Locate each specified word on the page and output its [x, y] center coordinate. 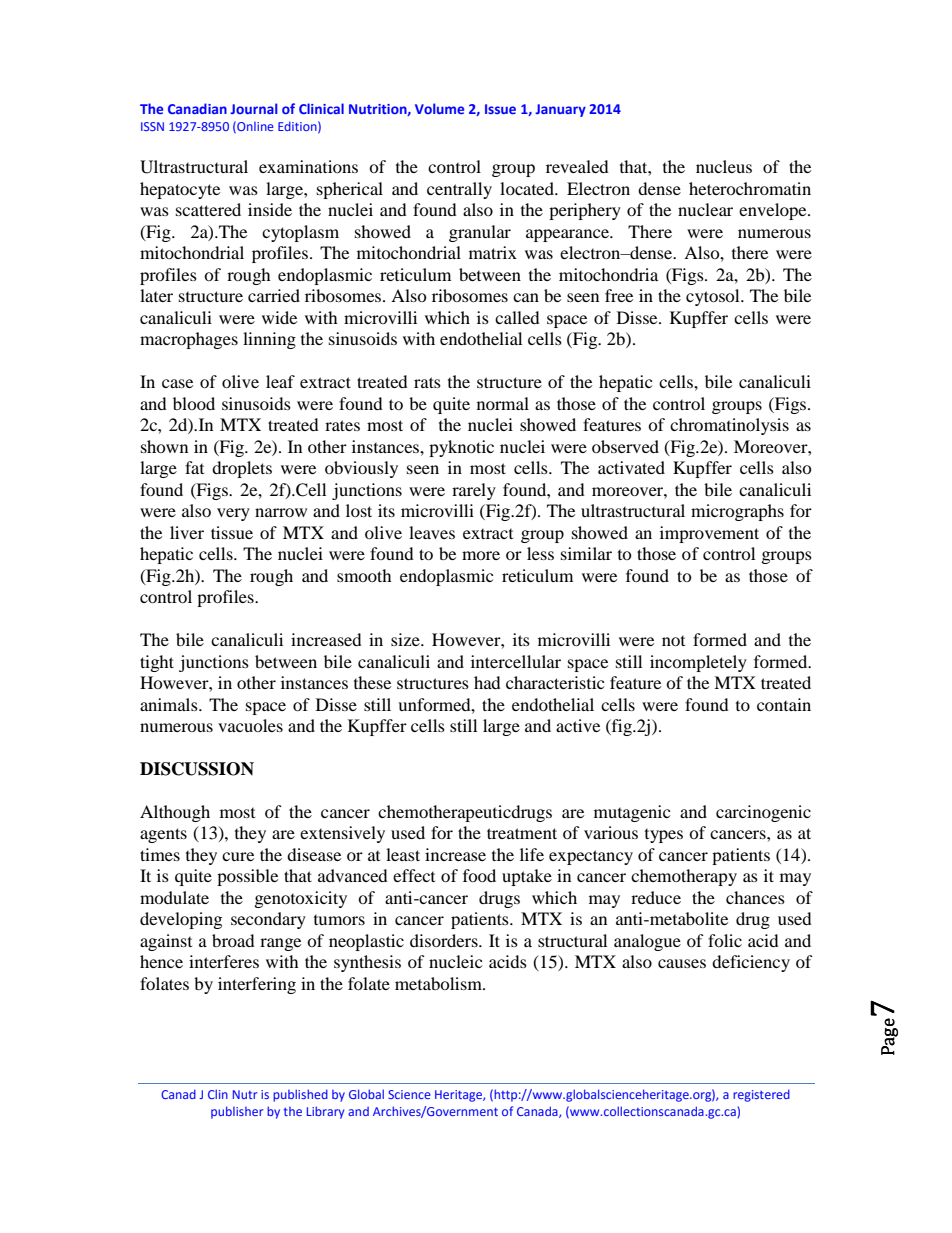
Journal [253, 108]
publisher [237, 1112]
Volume [439, 108]
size [406, 639]
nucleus [724, 166]
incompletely [698, 663]
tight [157, 663]
